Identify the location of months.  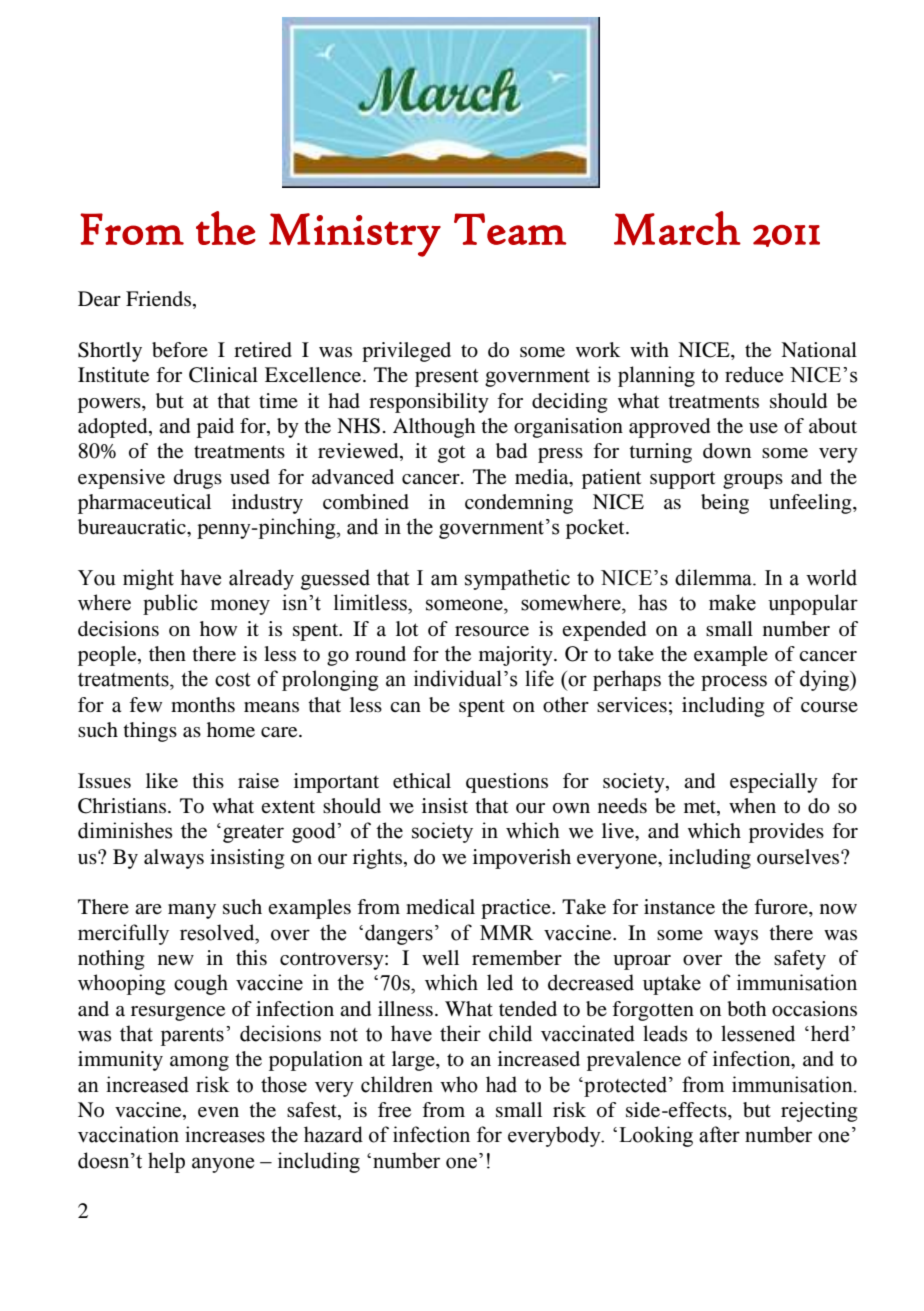
(203, 704).
